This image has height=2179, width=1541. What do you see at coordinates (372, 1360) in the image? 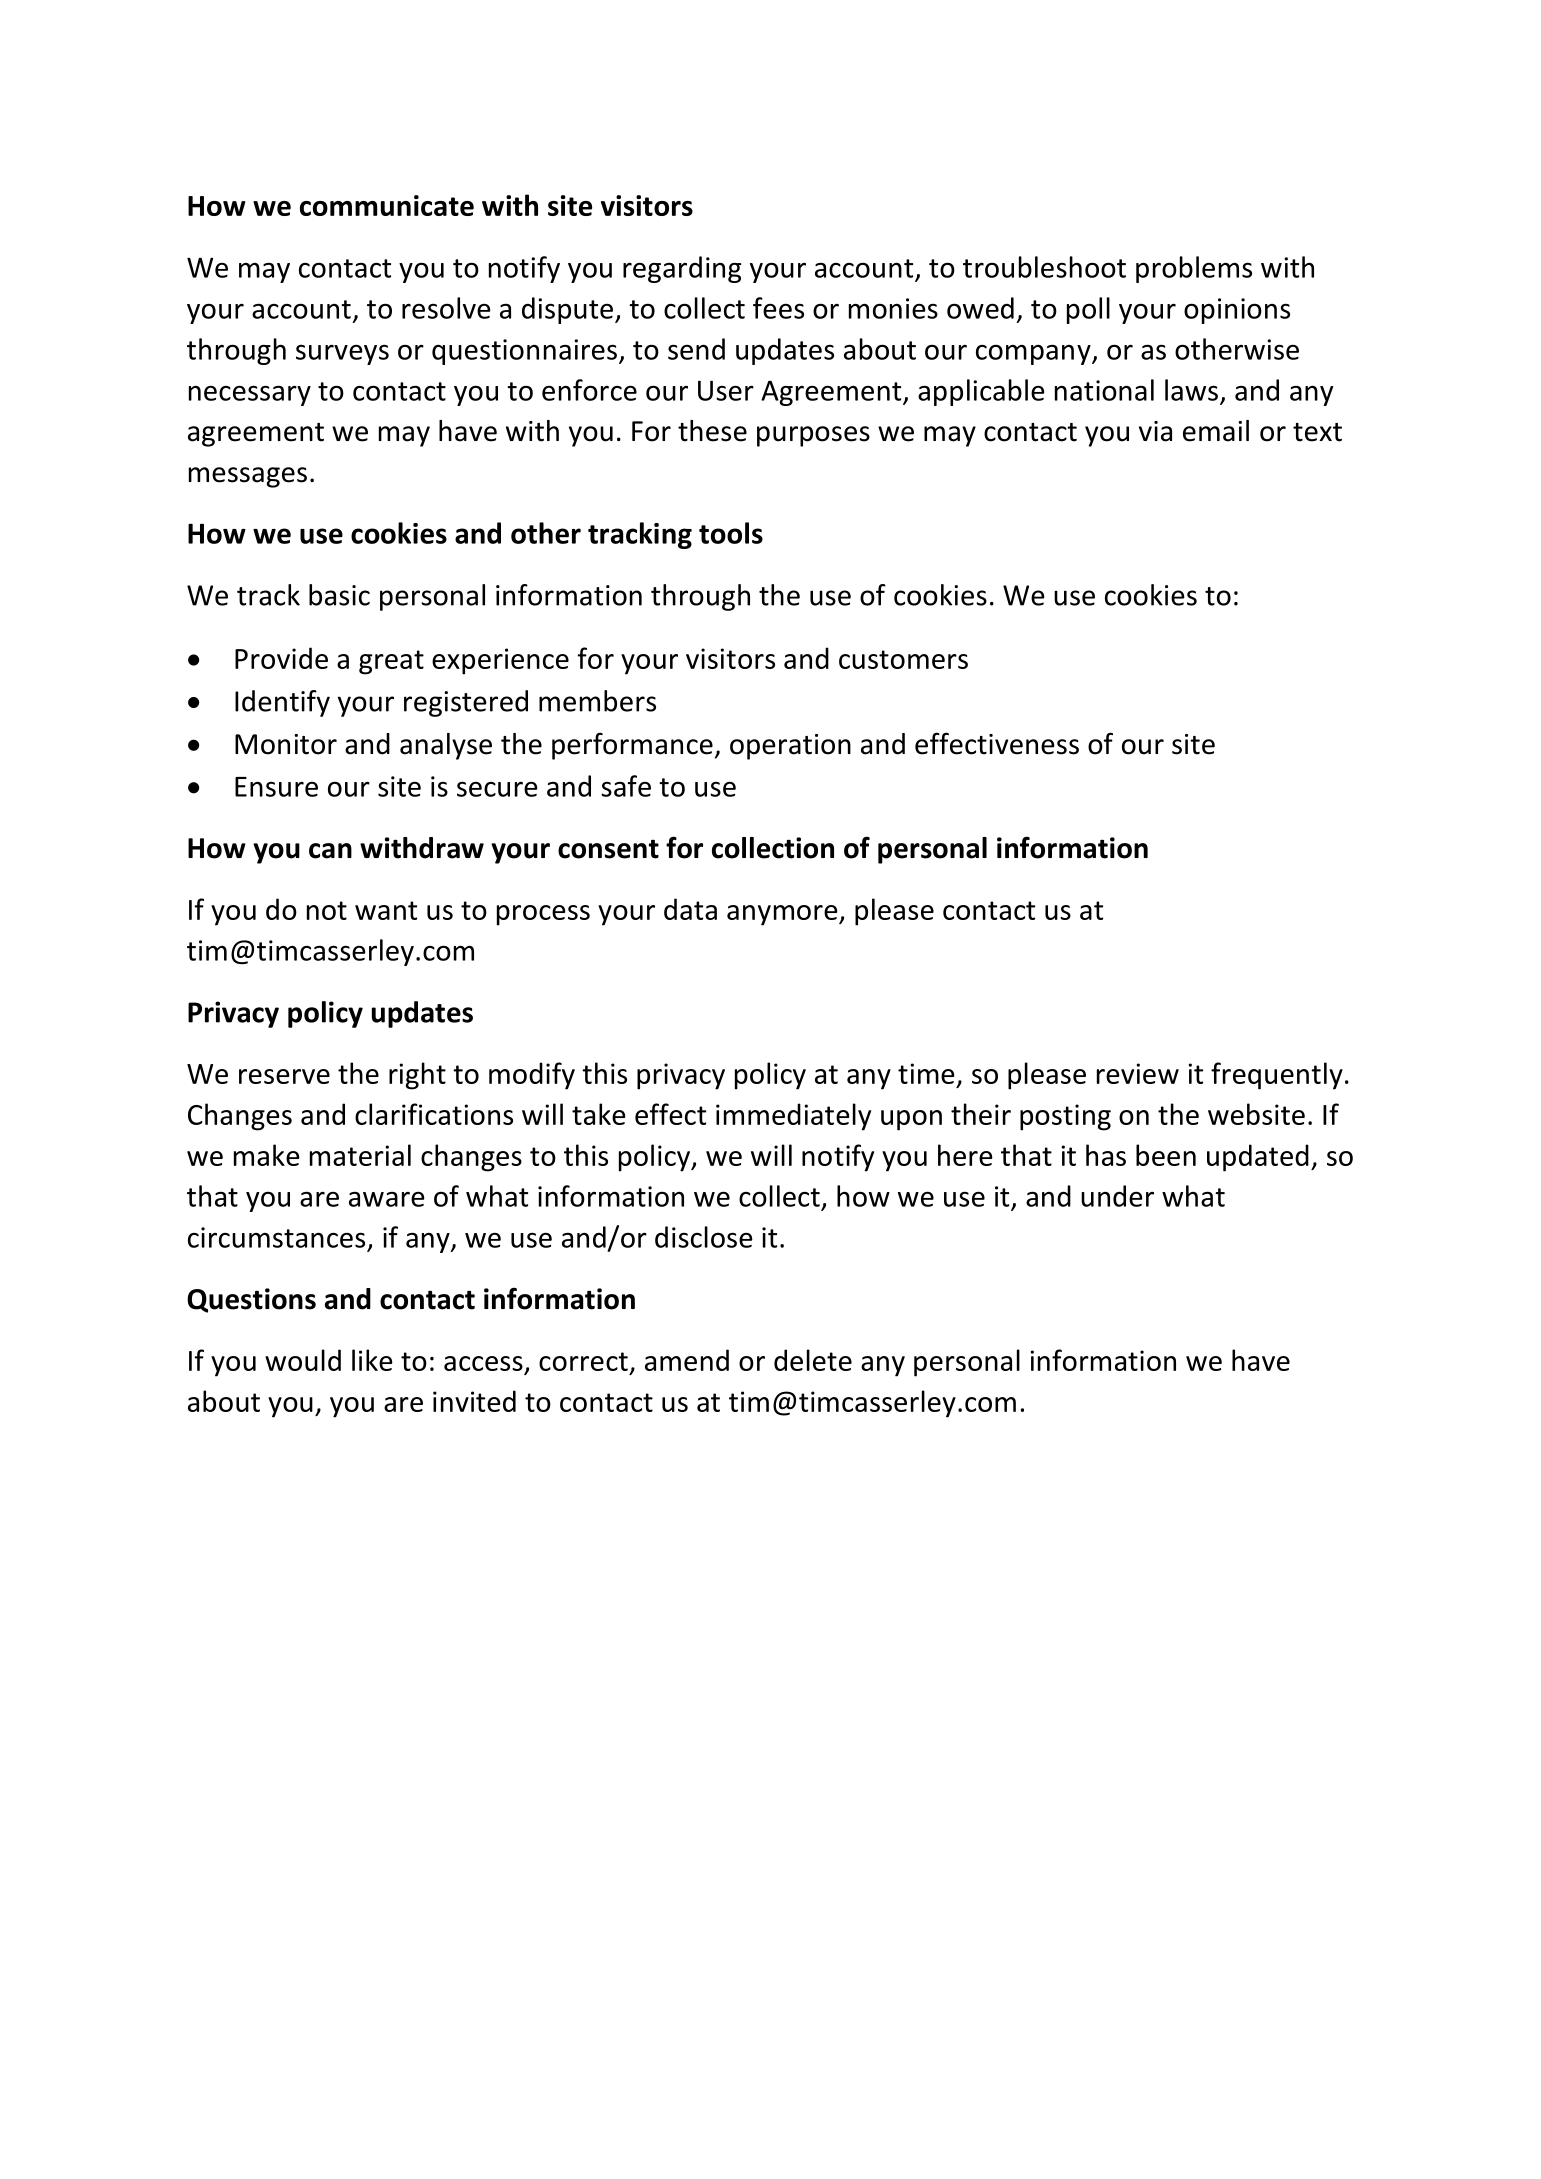
I see `like` at bounding box center [372, 1360].
